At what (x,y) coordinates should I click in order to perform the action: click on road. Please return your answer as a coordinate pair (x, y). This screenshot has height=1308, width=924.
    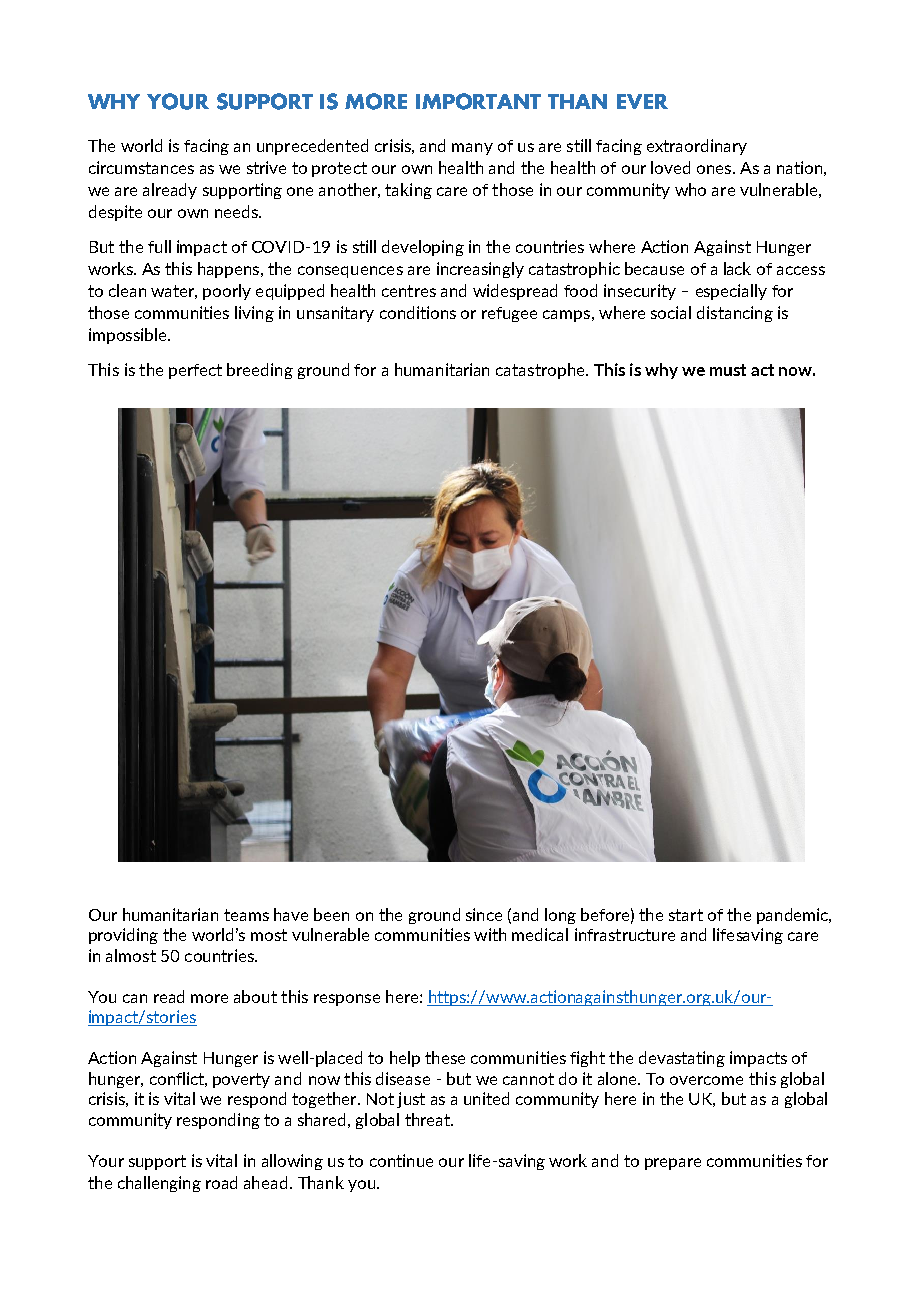
    Looking at the image, I should click on (221, 1182).
